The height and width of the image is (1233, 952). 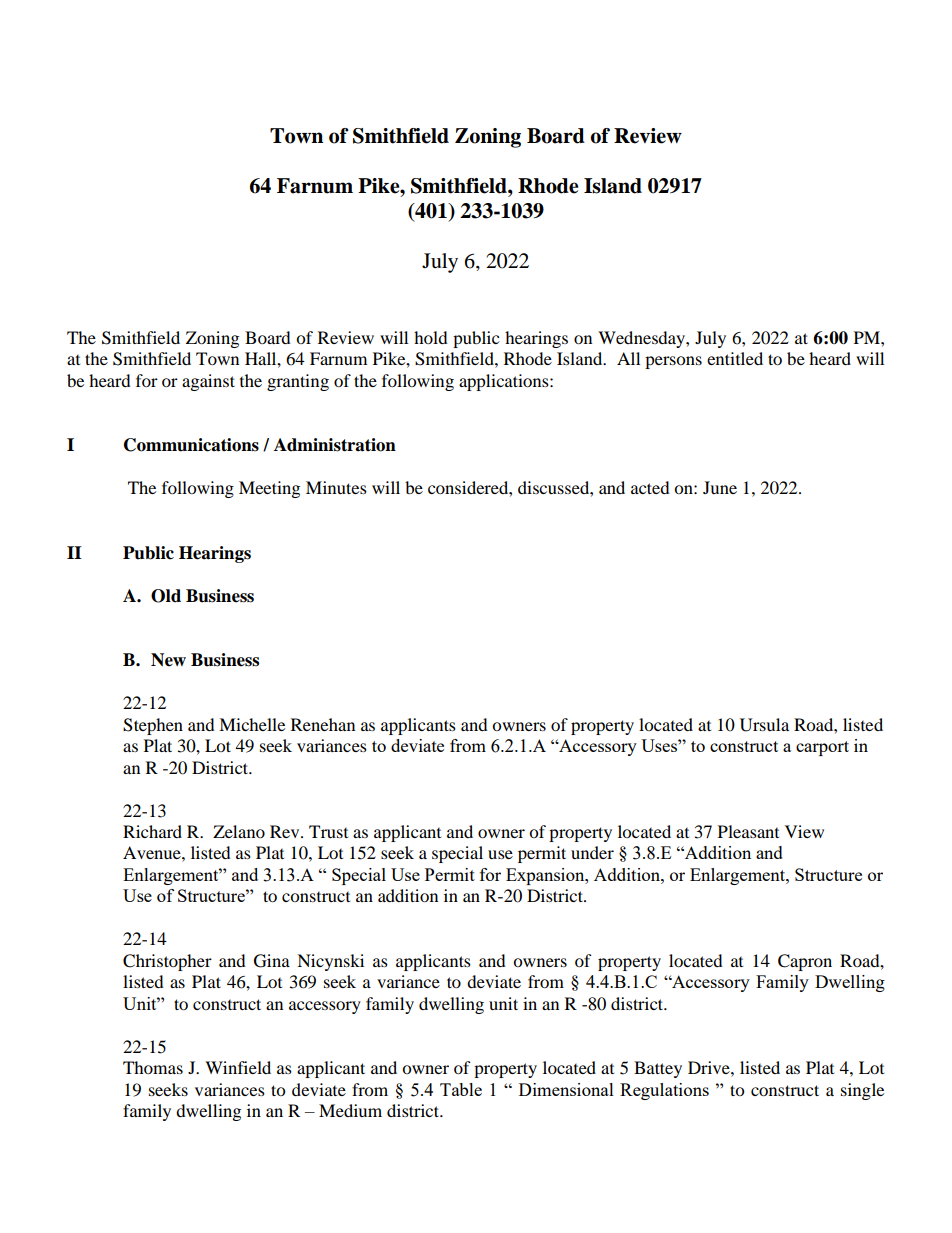 I want to click on Pleasant, so click(x=748, y=831).
